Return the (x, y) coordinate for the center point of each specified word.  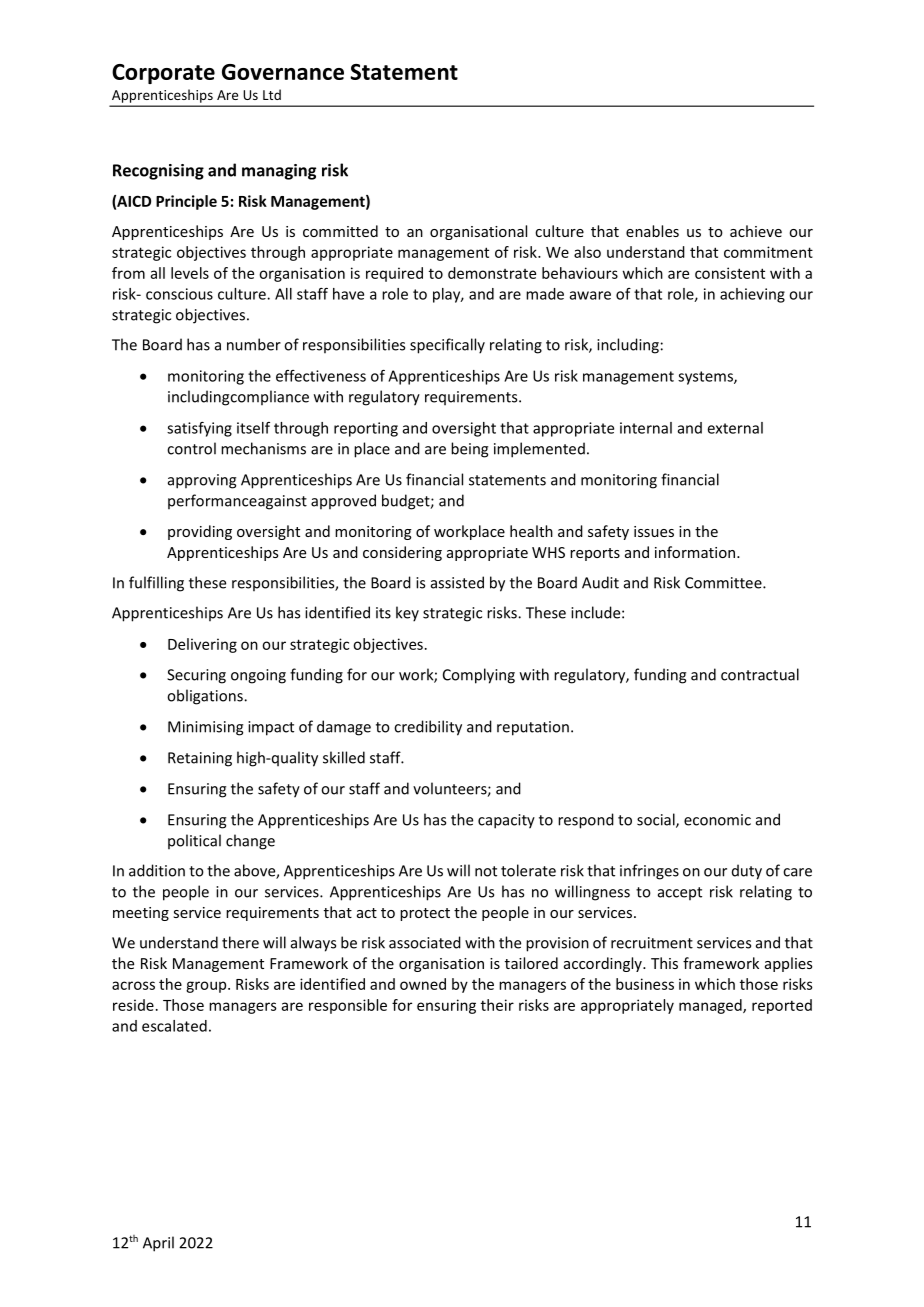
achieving (752, 295)
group (207, 987)
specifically (447, 346)
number (254, 344)
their (497, 1005)
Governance (283, 72)
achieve (756, 231)
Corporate (163, 74)
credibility (428, 728)
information (696, 552)
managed (711, 1006)
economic (717, 820)
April (158, 1244)
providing (200, 532)
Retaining (200, 759)
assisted (457, 582)
